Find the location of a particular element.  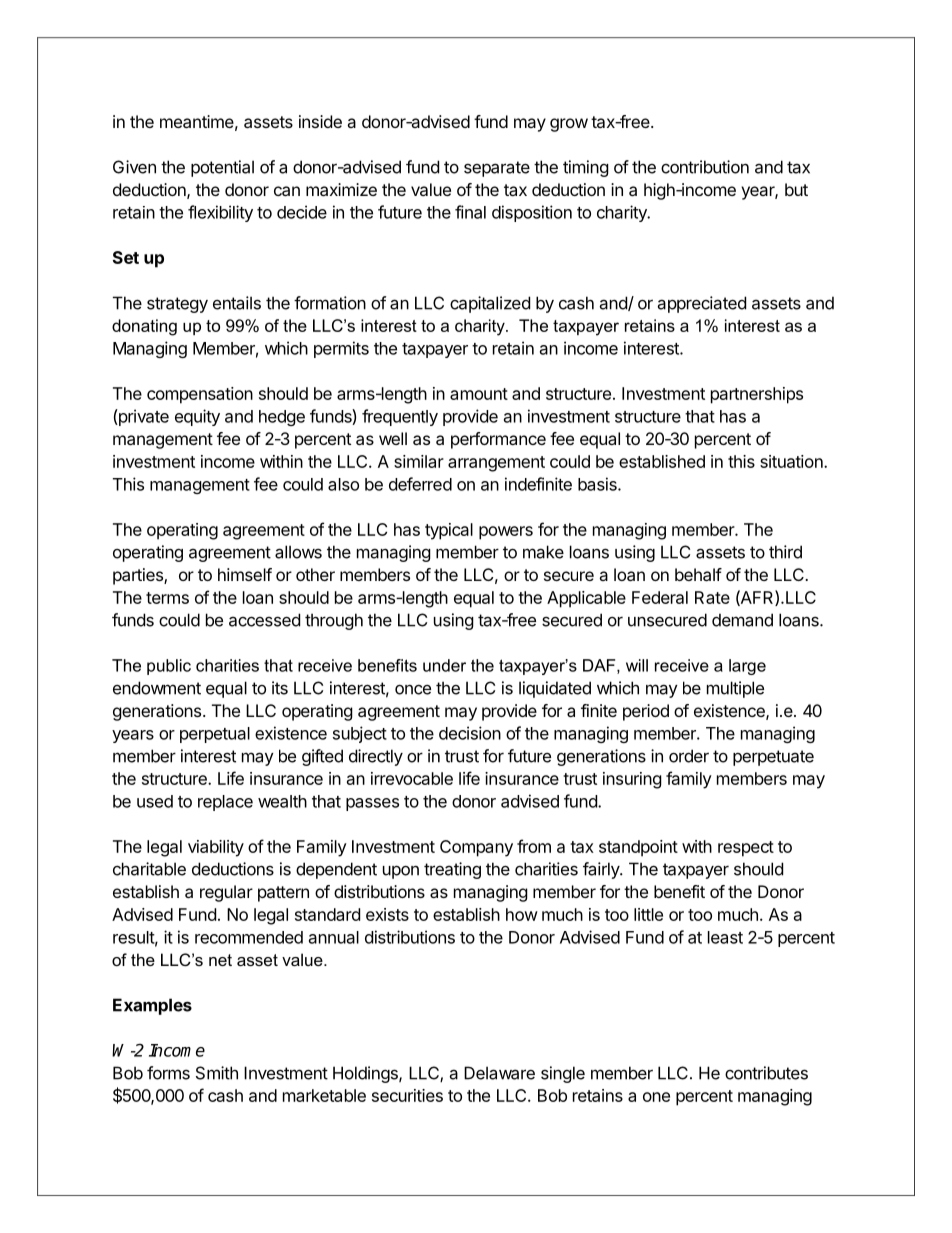

respect is located at coordinates (746, 849).
